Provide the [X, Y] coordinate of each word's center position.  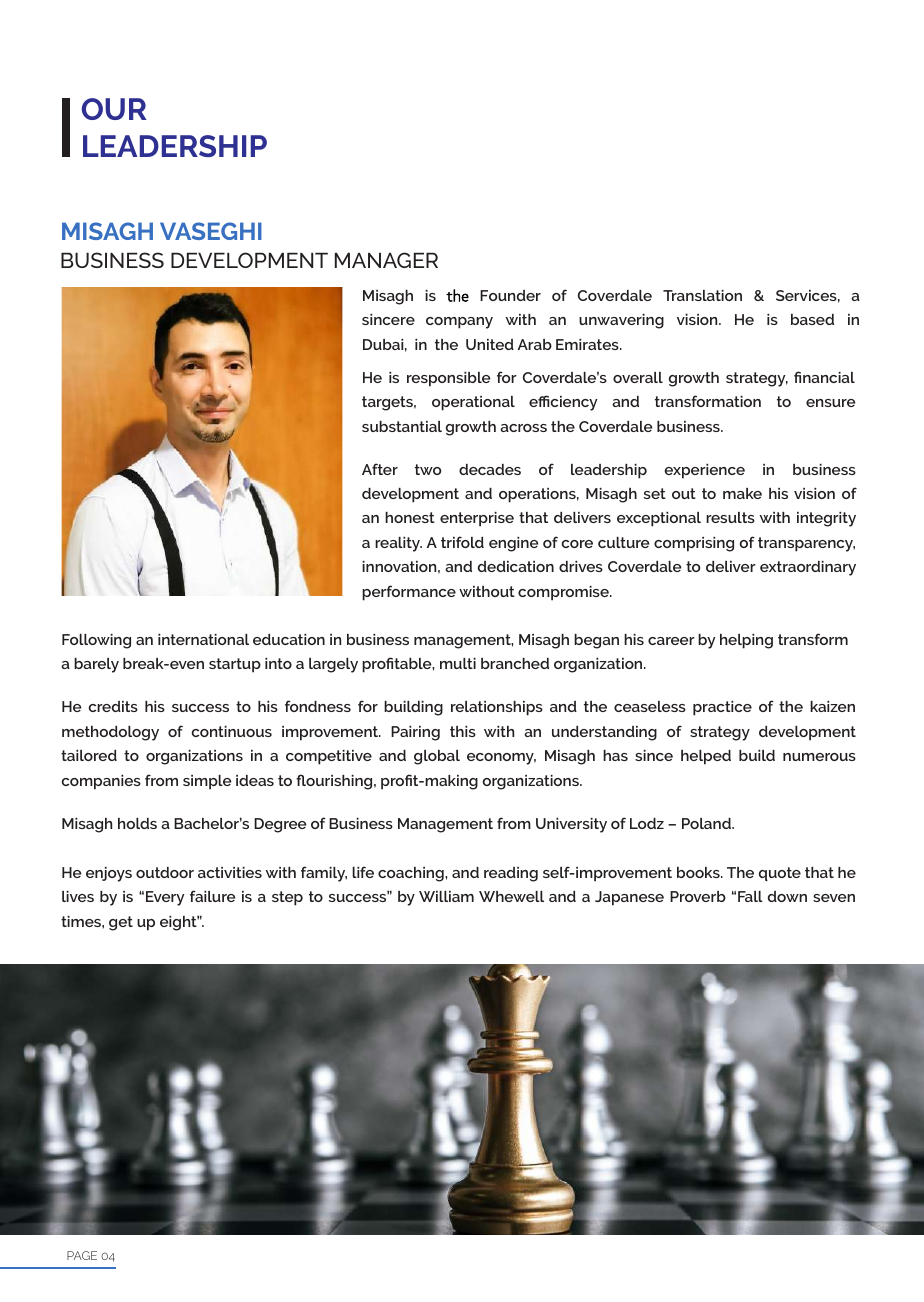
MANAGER [386, 260]
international [203, 639]
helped [706, 757]
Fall [750, 896]
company [459, 323]
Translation [702, 295]
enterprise [477, 519]
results [730, 517]
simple [207, 782]
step [287, 898]
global [437, 757]
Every [165, 898]
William [446, 896]
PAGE [82, 1255]
